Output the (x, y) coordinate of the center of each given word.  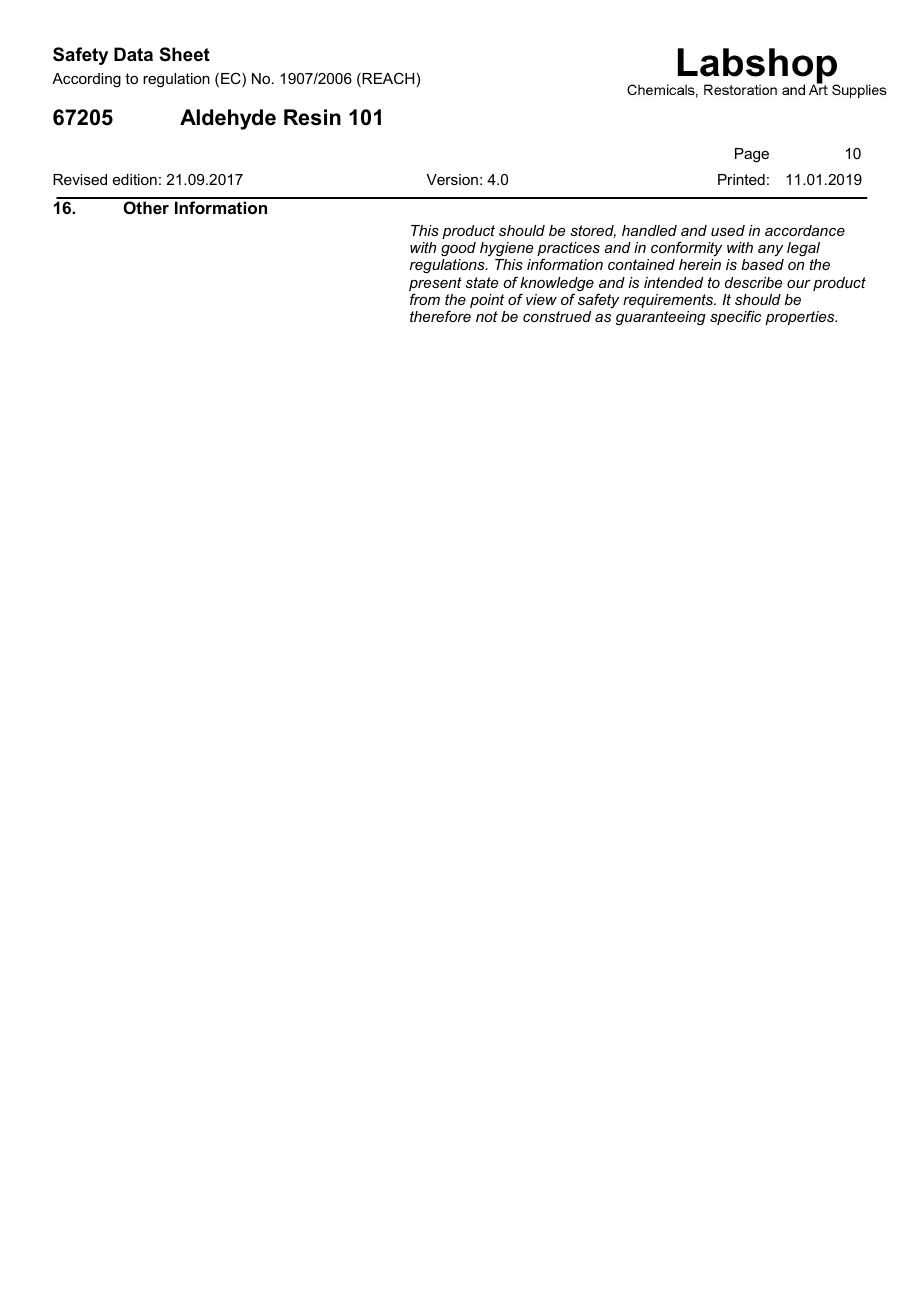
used (728, 230)
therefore (440, 316)
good (458, 249)
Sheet (185, 54)
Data (133, 54)
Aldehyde (228, 119)
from (425, 299)
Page (752, 155)
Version (452, 179)
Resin (312, 117)
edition (135, 179)
